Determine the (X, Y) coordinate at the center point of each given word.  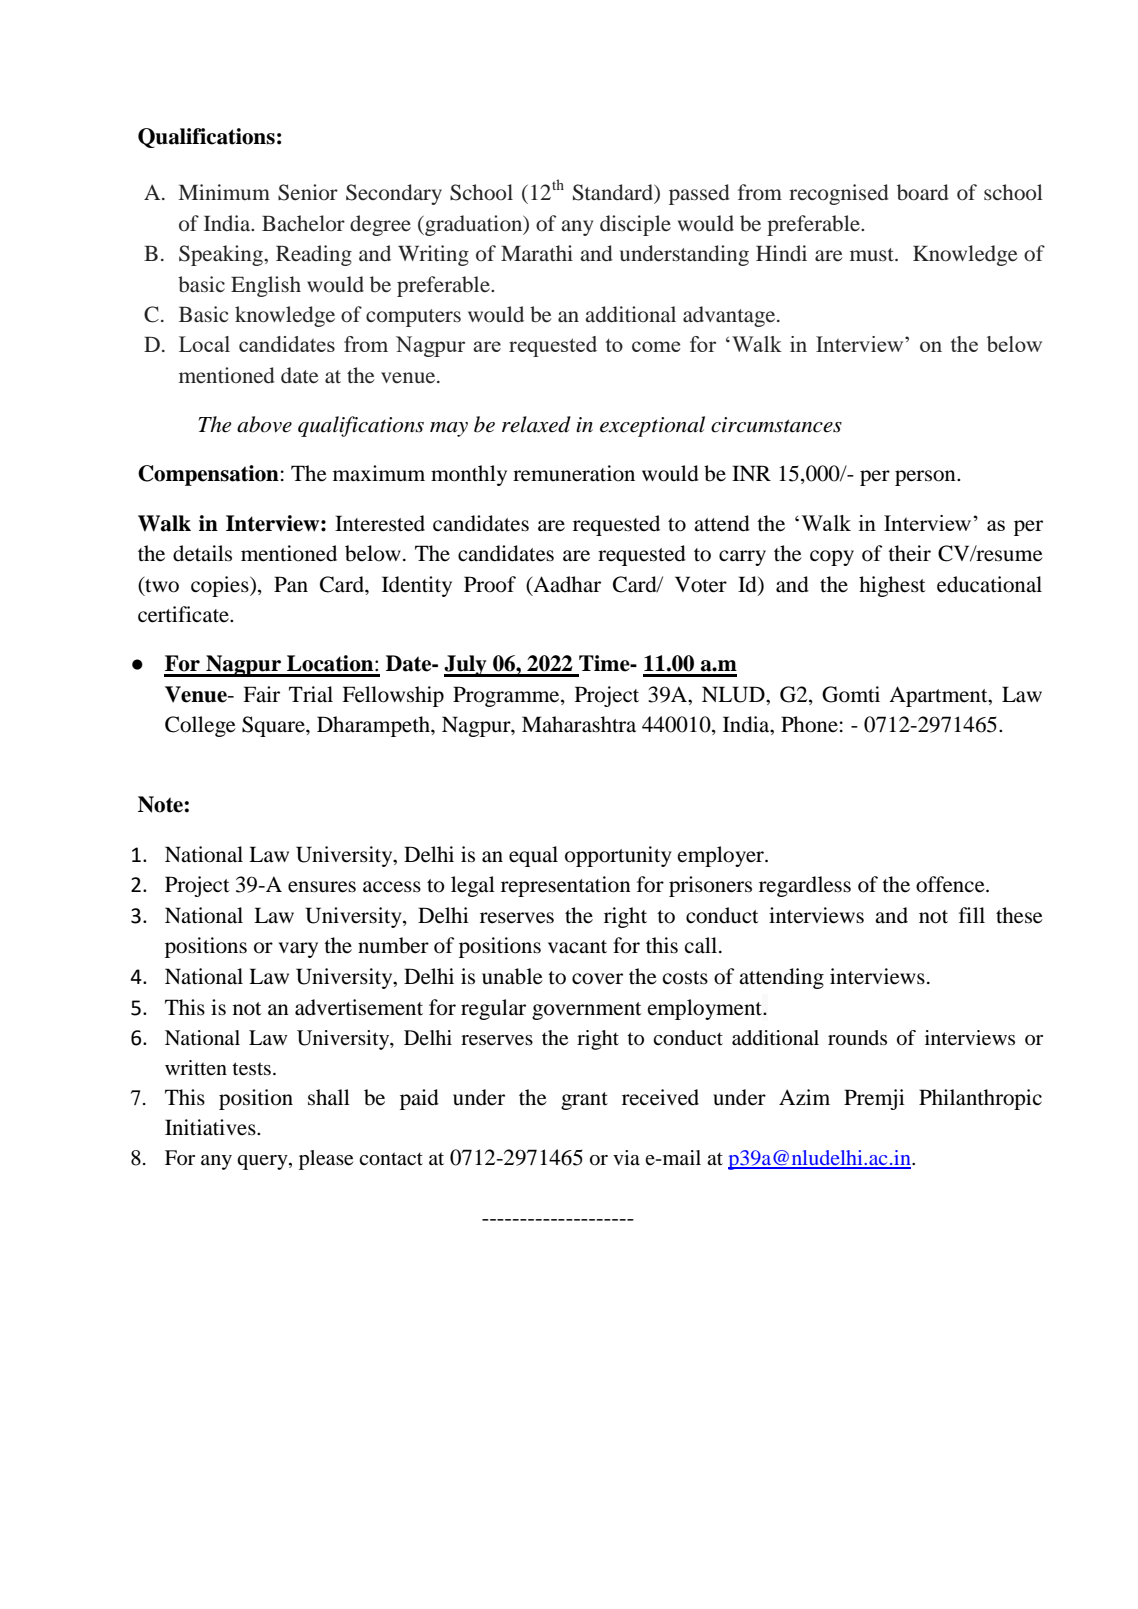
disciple (635, 225)
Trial (311, 694)
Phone (809, 724)
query (263, 1162)
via (626, 1157)
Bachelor (303, 223)
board (923, 192)
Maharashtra (579, 724)
